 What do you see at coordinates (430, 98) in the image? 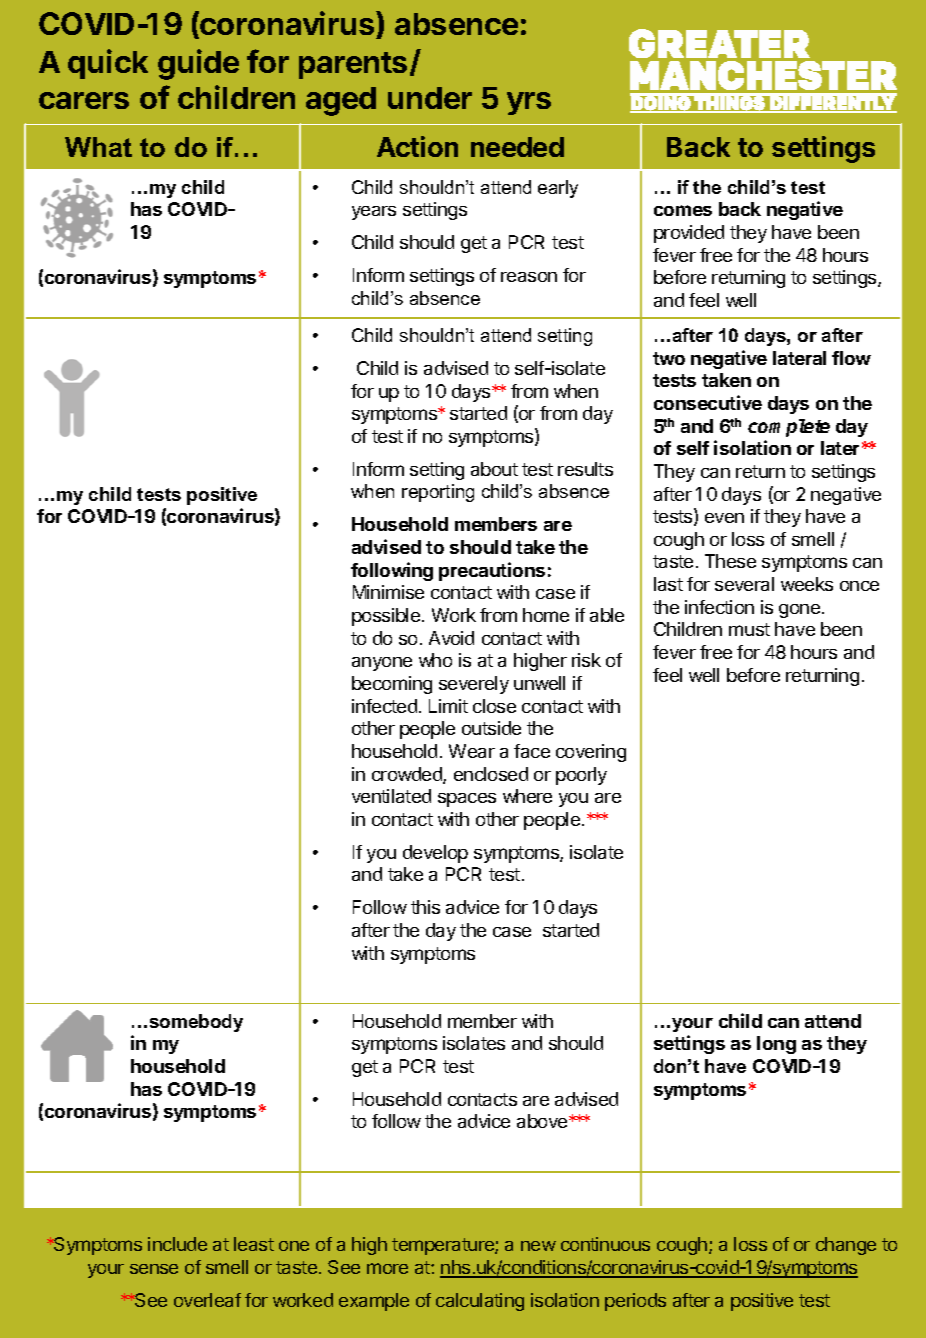
I see `under` at bounding box center [430, 98].
